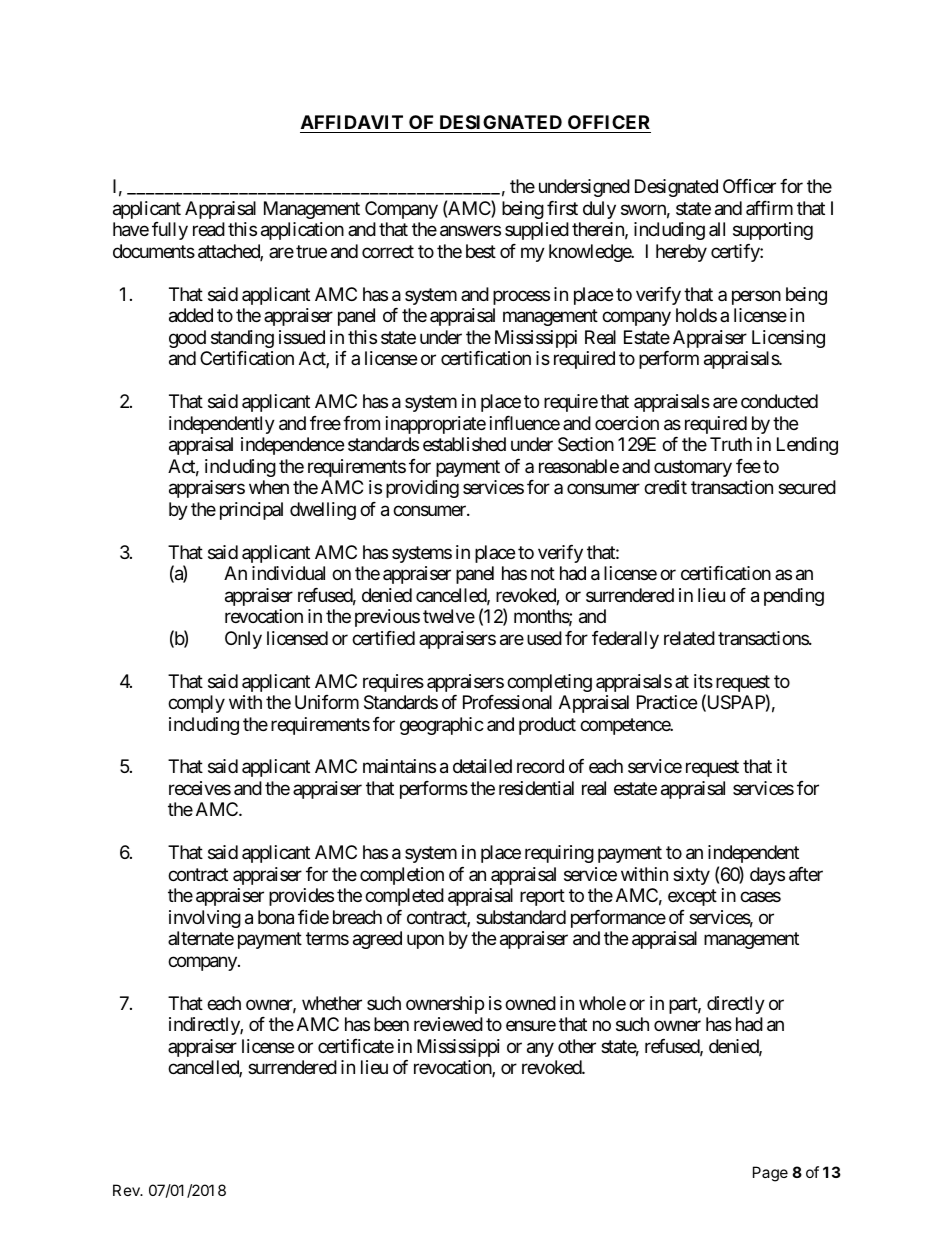 The height and width of the screenshot is (1233, 952). Describe the element at coordinates (209, 229) in the screenshot. I see `read` at that location.
